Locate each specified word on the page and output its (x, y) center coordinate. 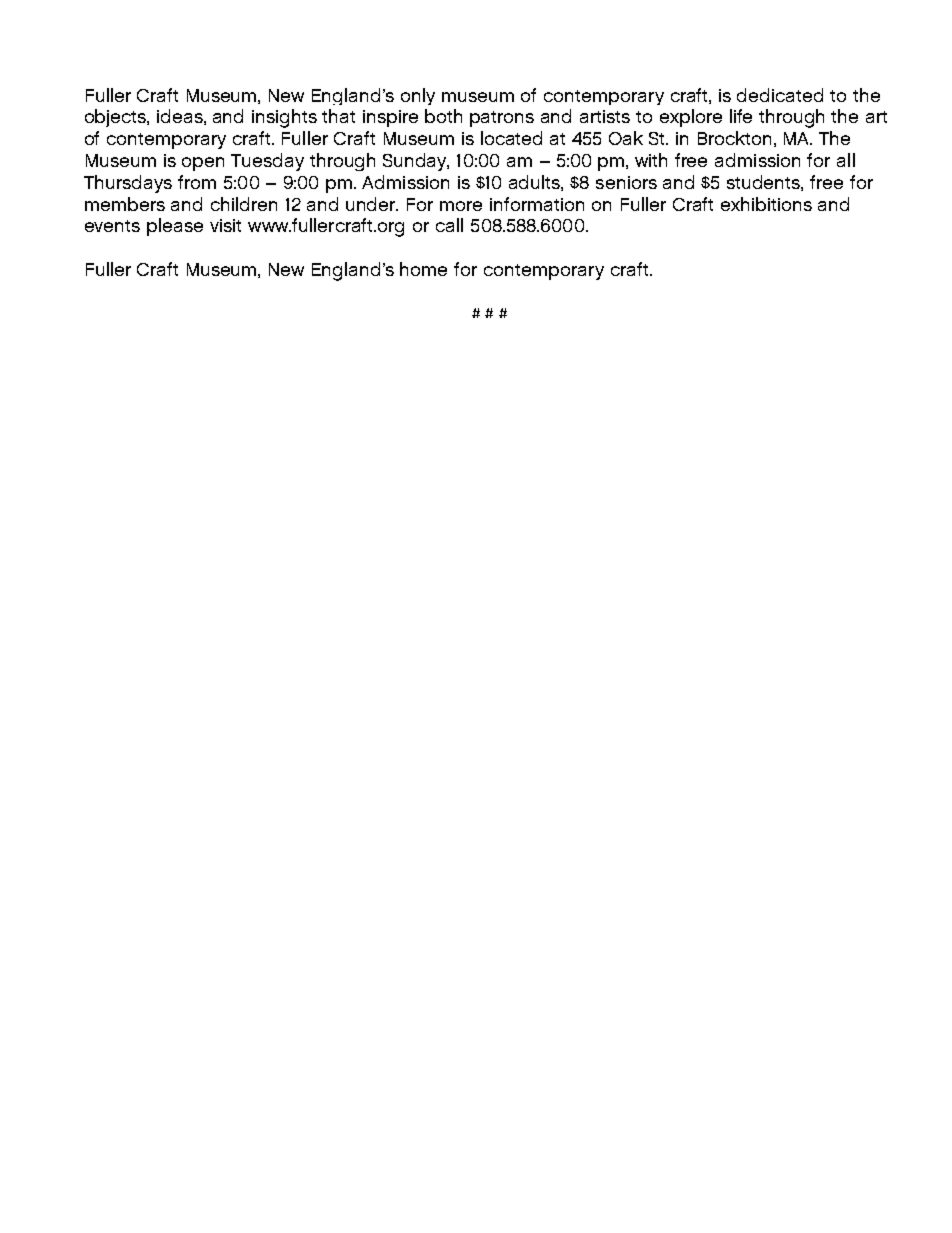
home (423, 269)
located (511, 138)
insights (284, 118)
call (449, 225)
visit (225, 225)
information (537, 204)
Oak (626, 138)
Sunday (416, 162)
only (418, 96)
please (175, 227)
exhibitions (766, 204)
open (203, 164)
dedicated (780, 95)
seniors (626, 182)
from (197, 182)
